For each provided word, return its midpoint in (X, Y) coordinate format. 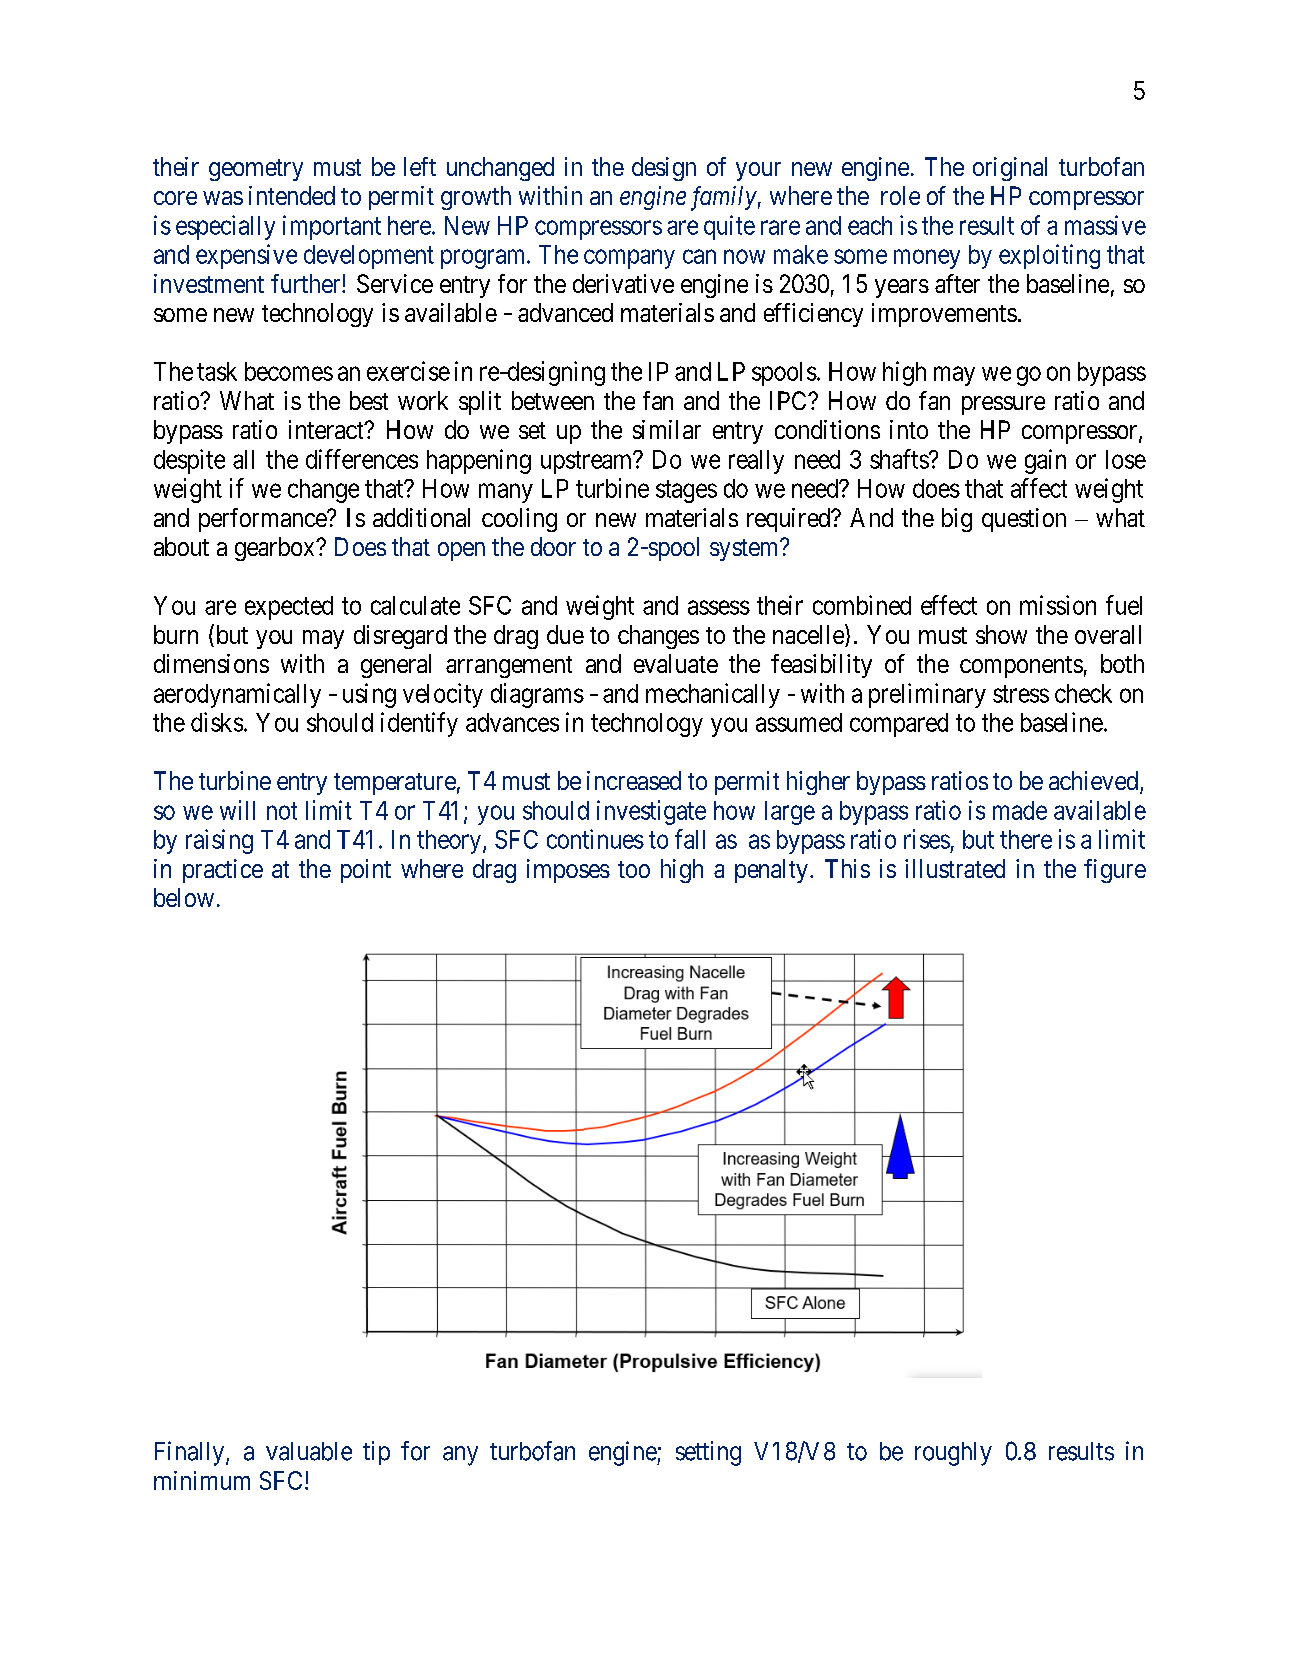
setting (708, 1453)
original (1010, 169)
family (724, 198)
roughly (953, 1454)
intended (292, 195)
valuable (309, 1451)
